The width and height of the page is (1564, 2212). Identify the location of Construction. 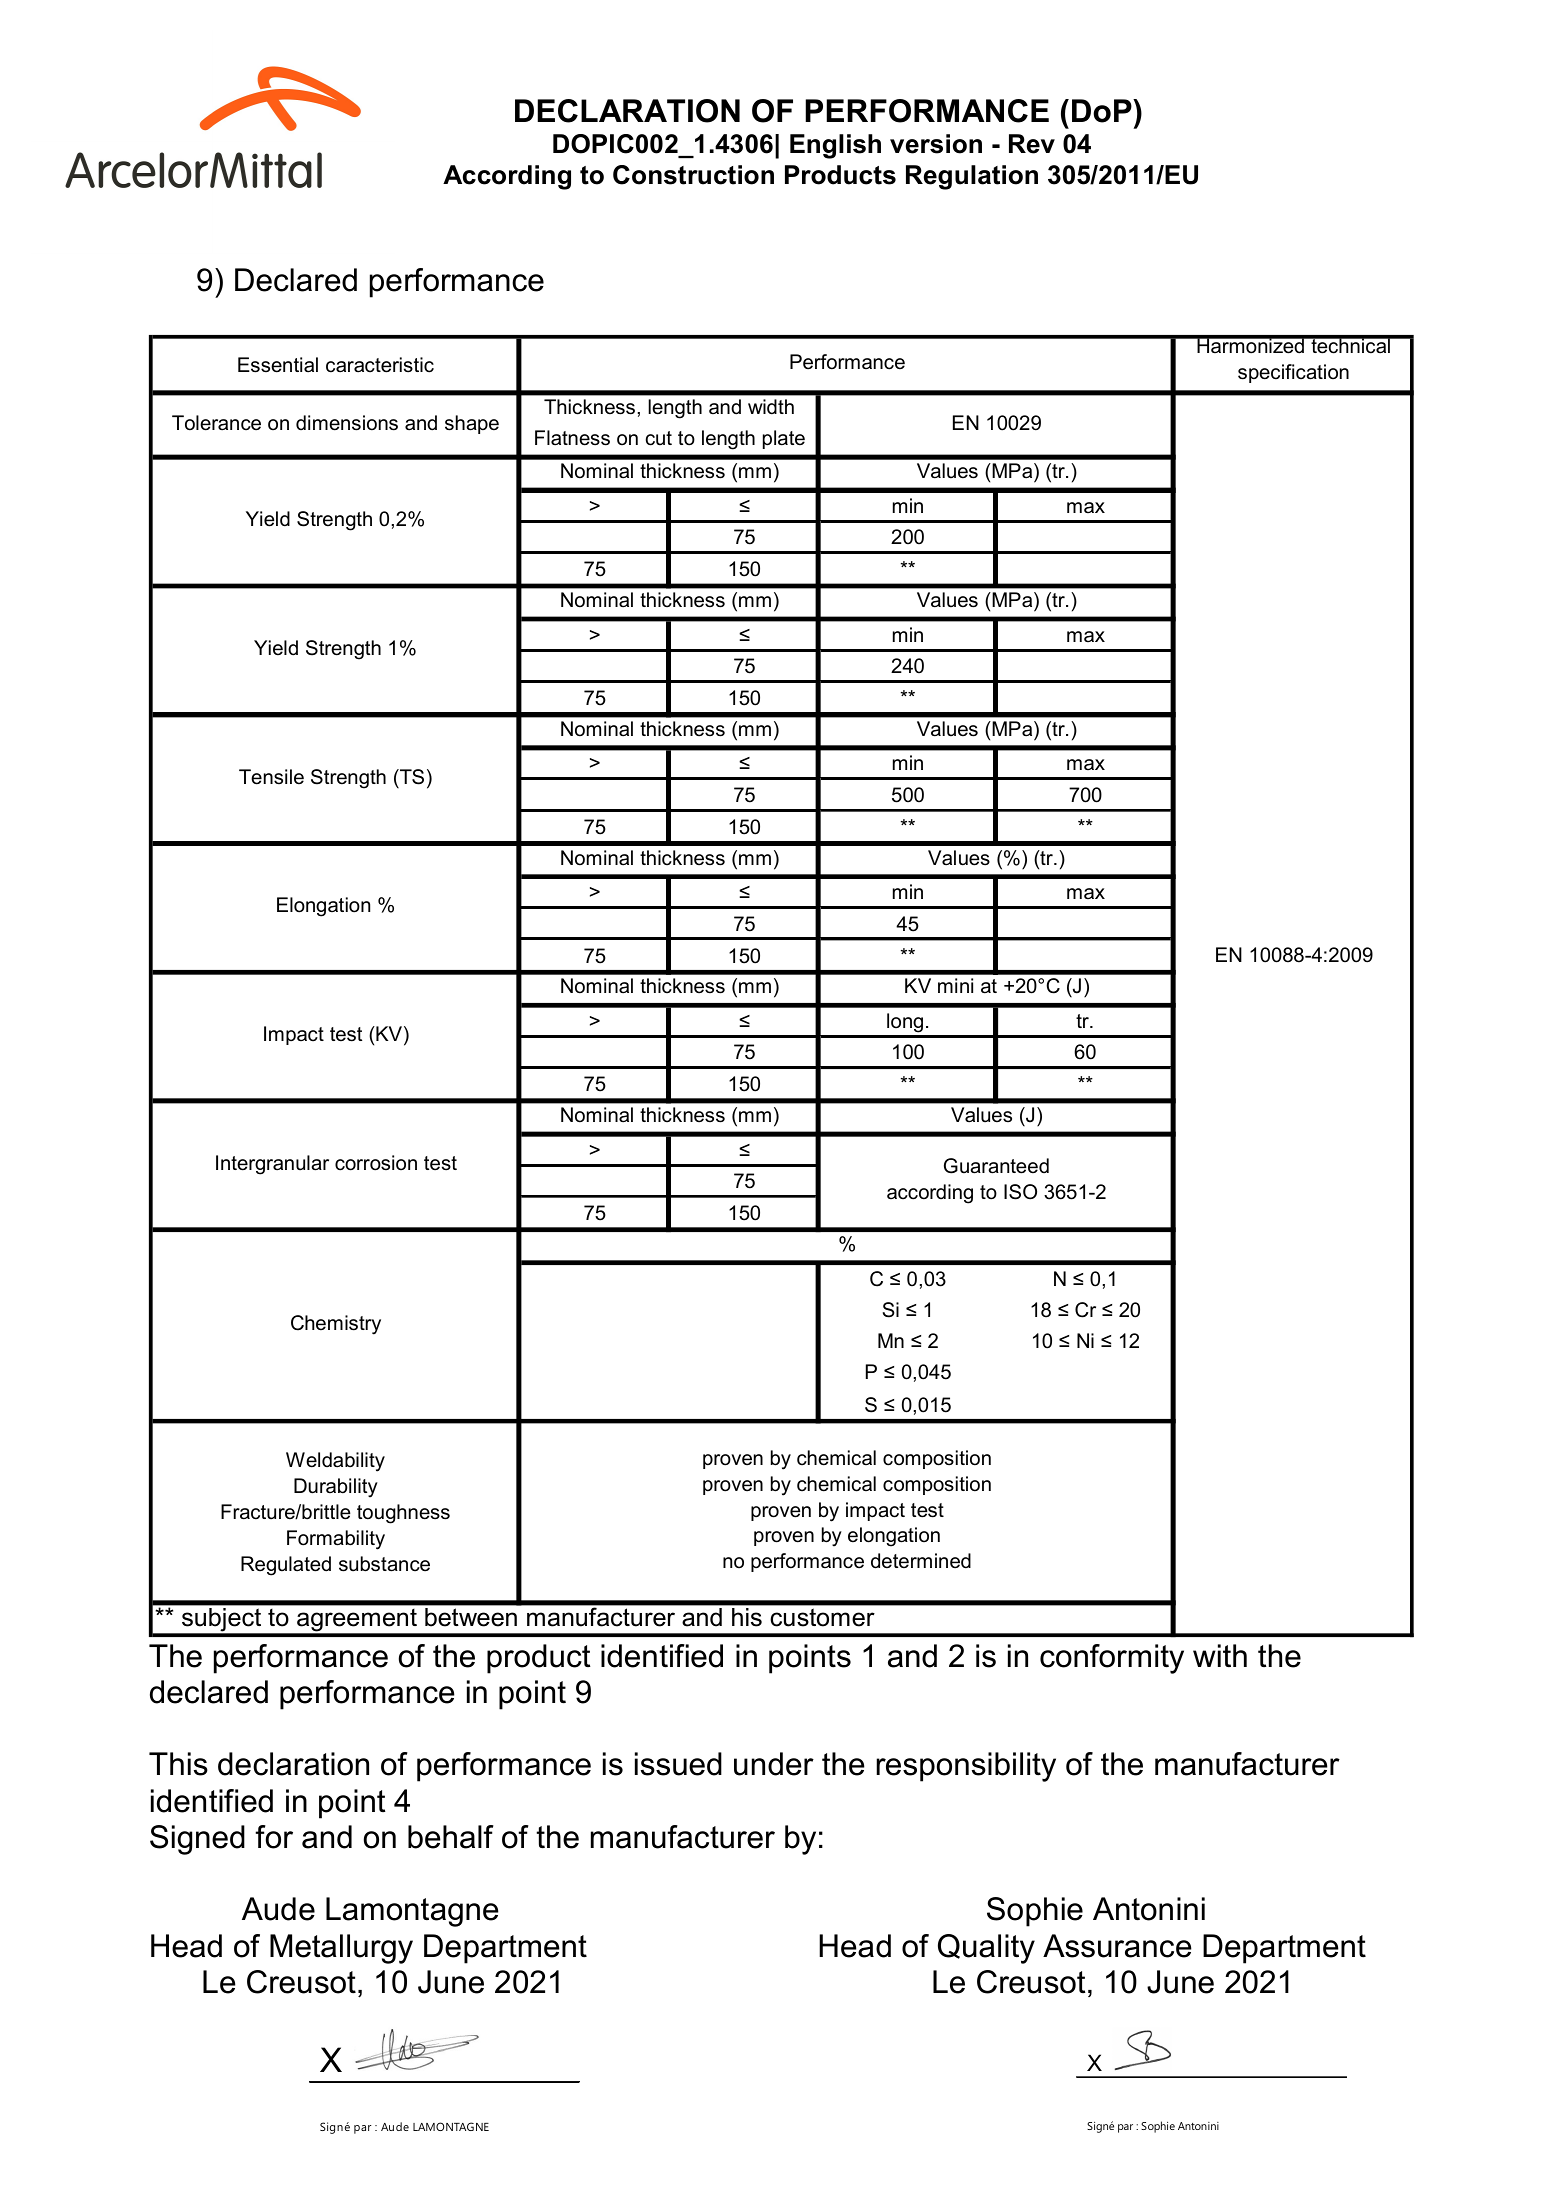
(693, 175).
